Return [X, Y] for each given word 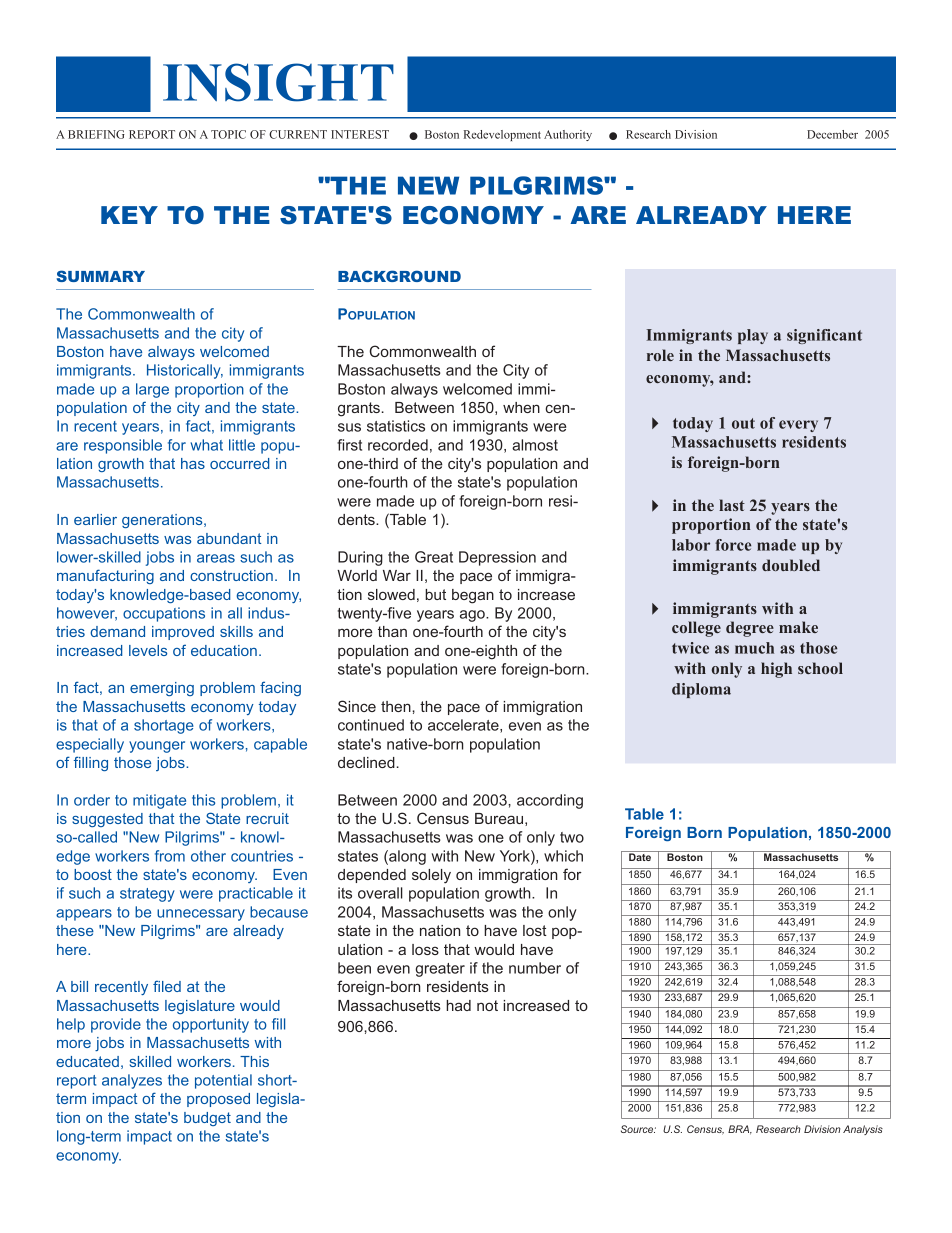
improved [183, 633]
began [473, 596]
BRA [740, 1130]
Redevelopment [502, 135]
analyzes [132, 1081]
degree [750, 629]
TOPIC [228, 134]
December [832, 134]
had [458, 1005]
